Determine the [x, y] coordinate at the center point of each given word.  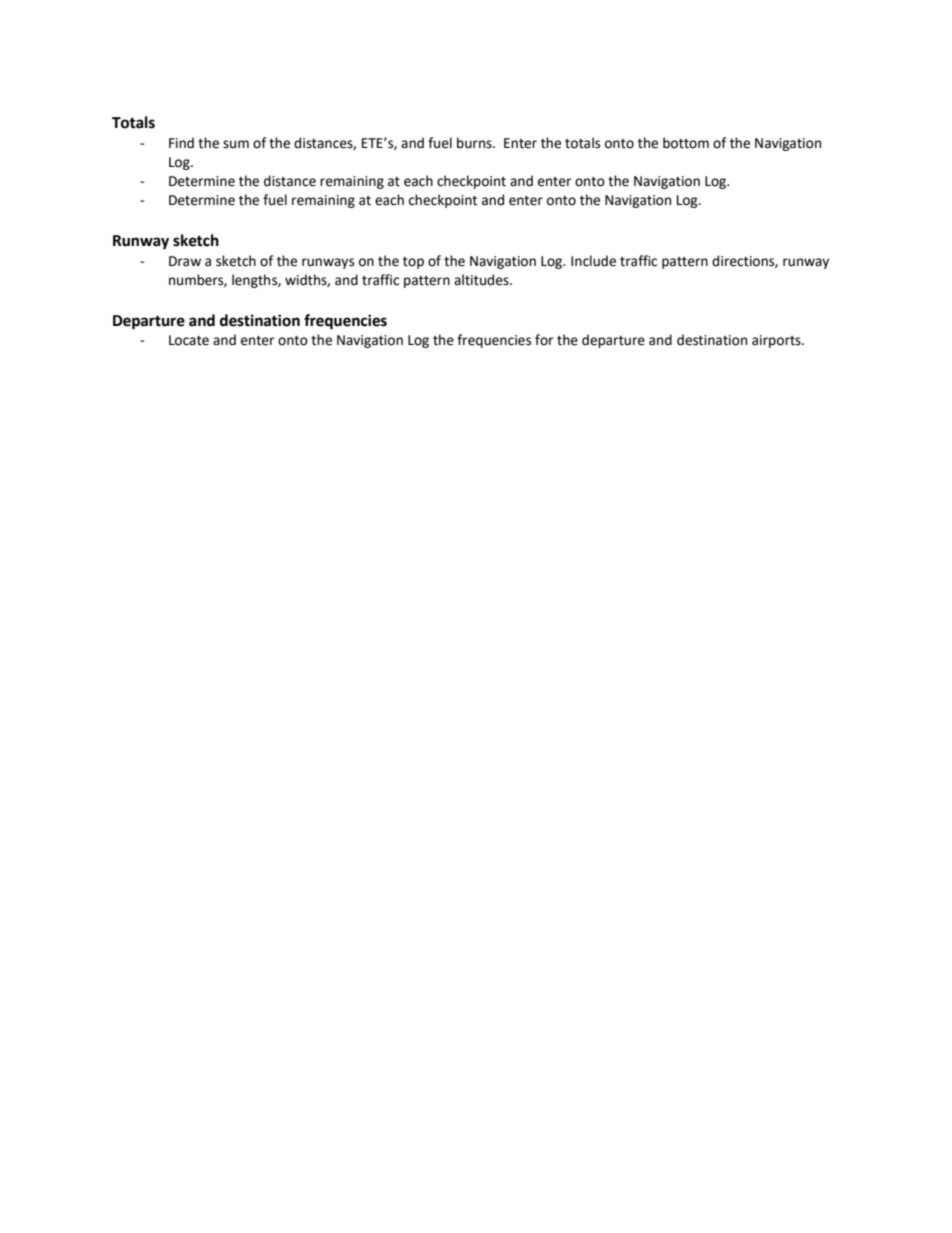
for [544, 340]
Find [181, 143]
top [413, 263]
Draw [185, 261]
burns [475, 143]
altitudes [482, 280]
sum [236, 144]
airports [777, 341]
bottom [686, 143]
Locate [189, 340]
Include [593, 261]
